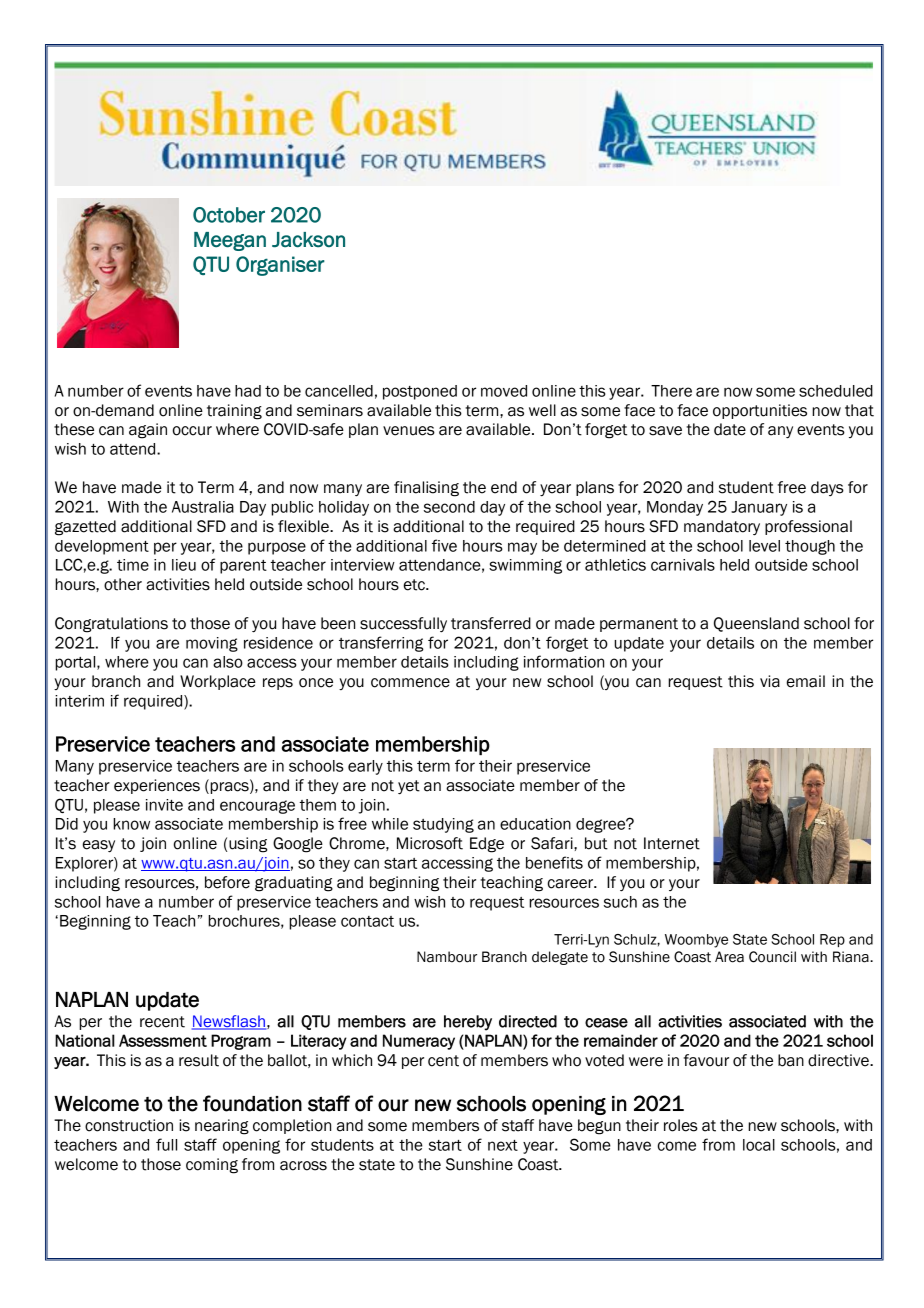  I want to click on level, so click(764, 546).
